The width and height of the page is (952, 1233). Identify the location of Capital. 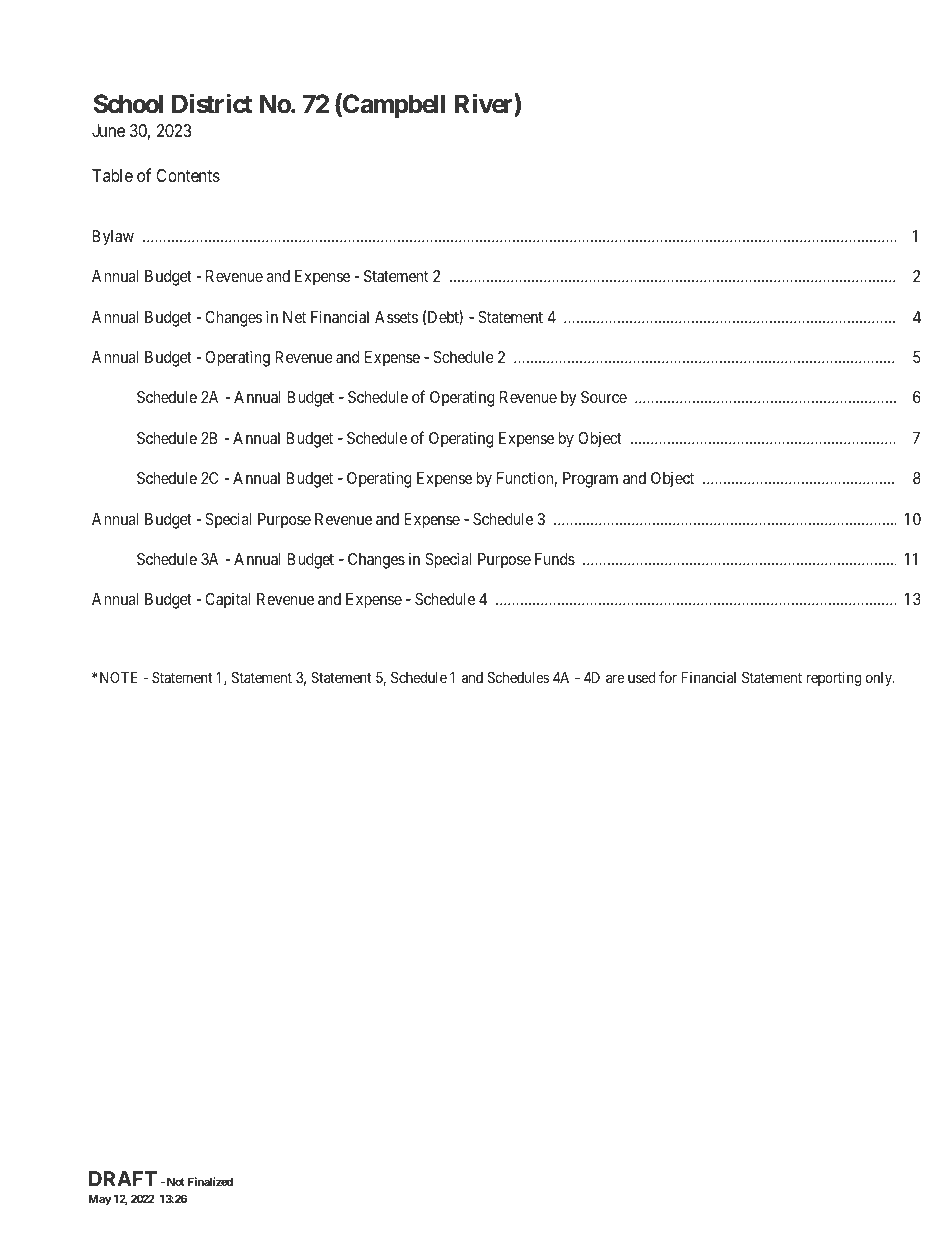
(227, 601).
